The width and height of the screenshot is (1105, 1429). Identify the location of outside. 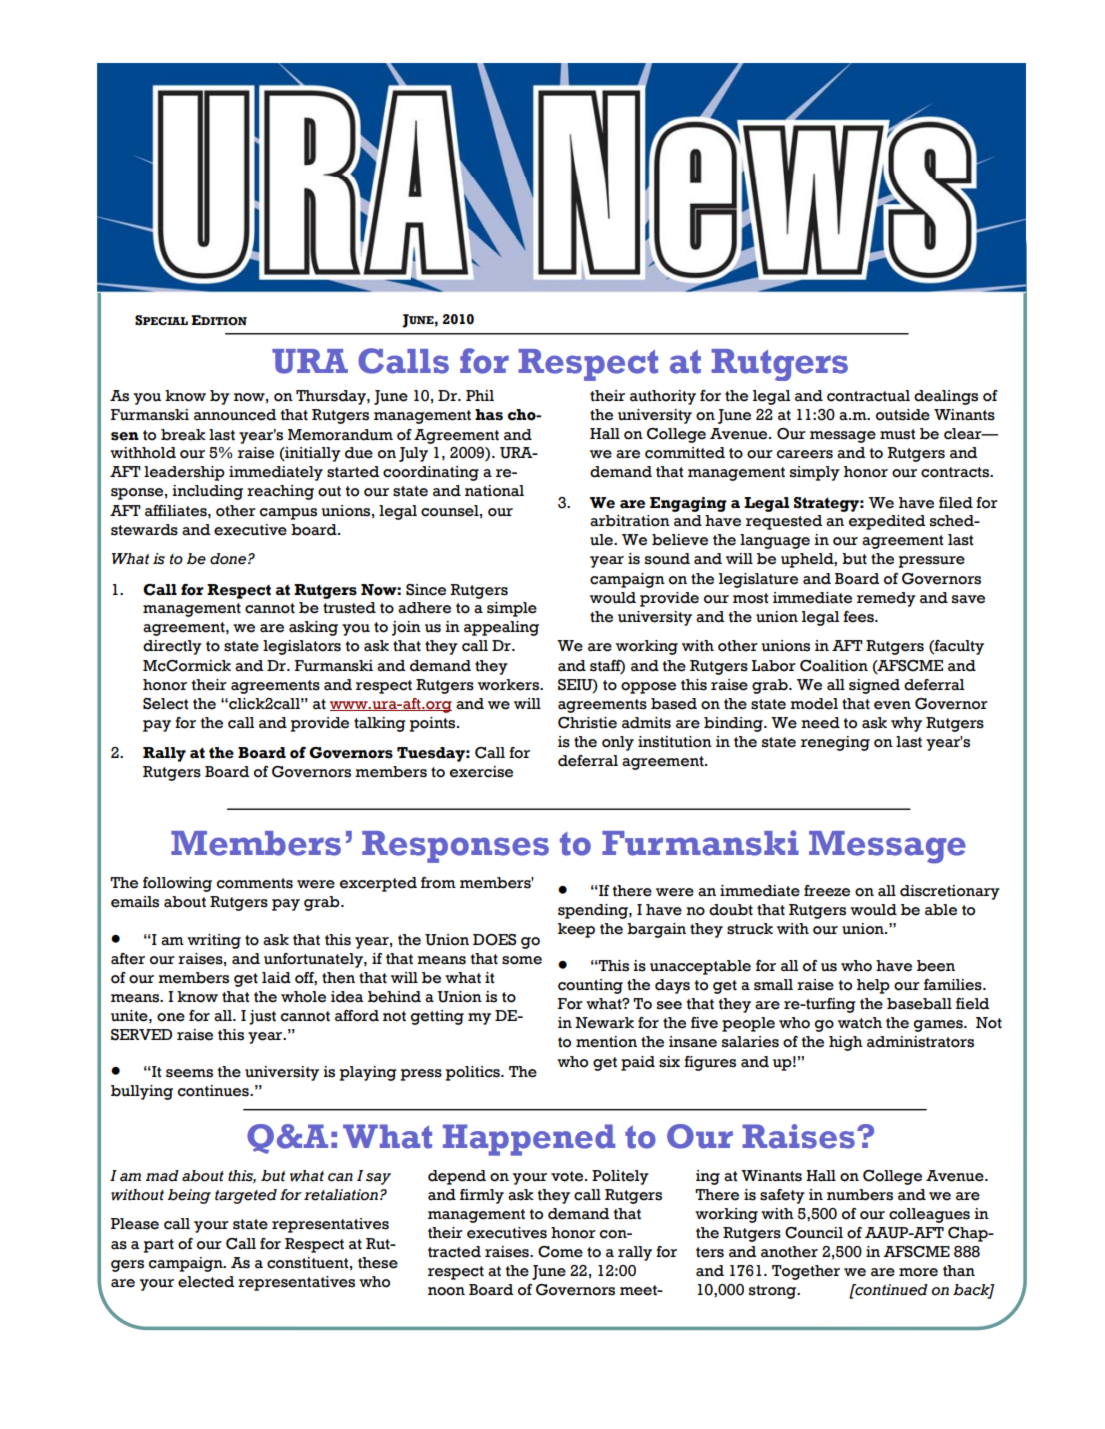
(903, 415).
